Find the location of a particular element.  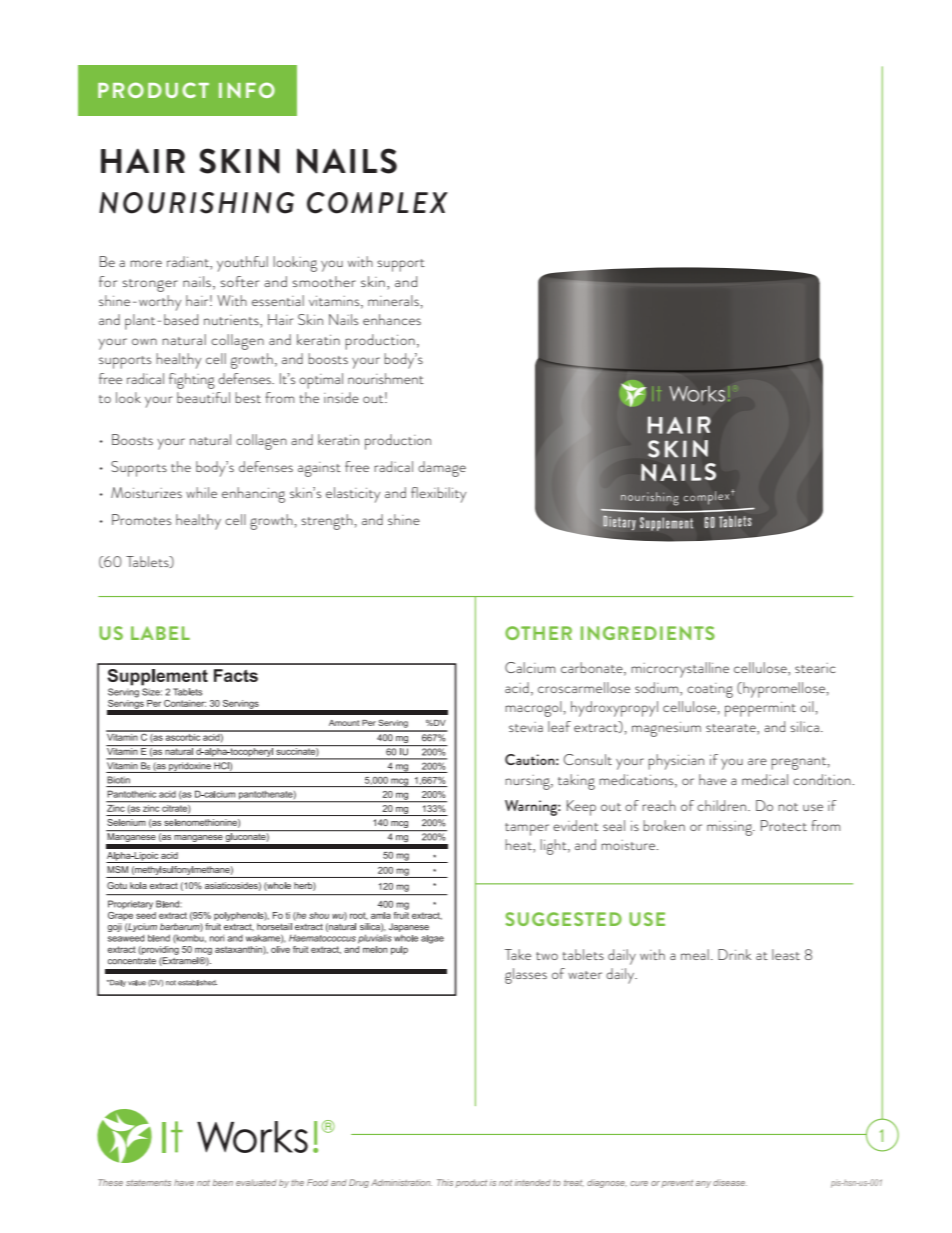

Calcium is located at coordinates (530, 667).
